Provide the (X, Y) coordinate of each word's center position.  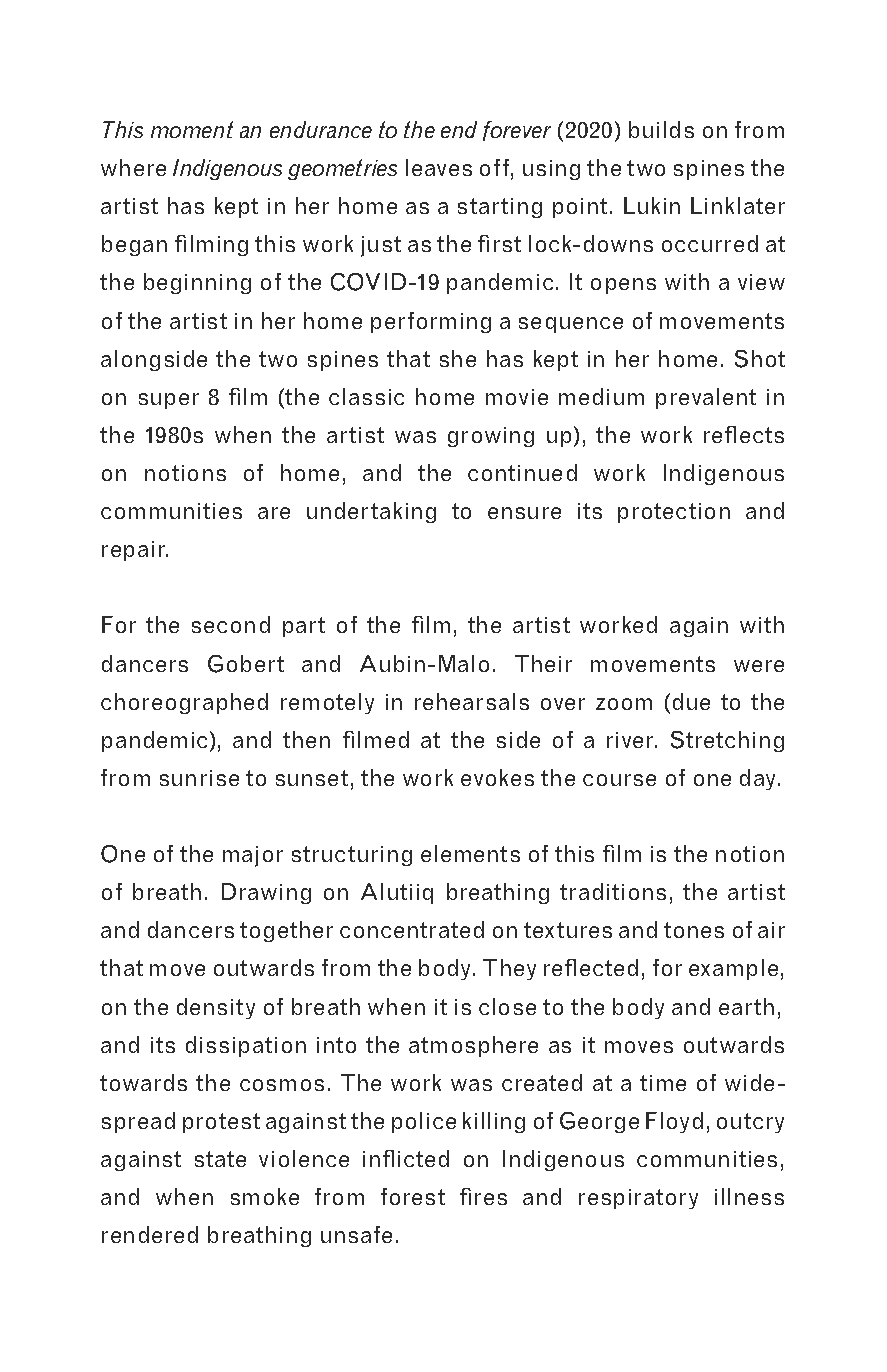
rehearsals (472, 701)
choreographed (184, 703)
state (220, 1159)
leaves (439, 167)
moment (192, 129)
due (691, 701)
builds (661, 129)
